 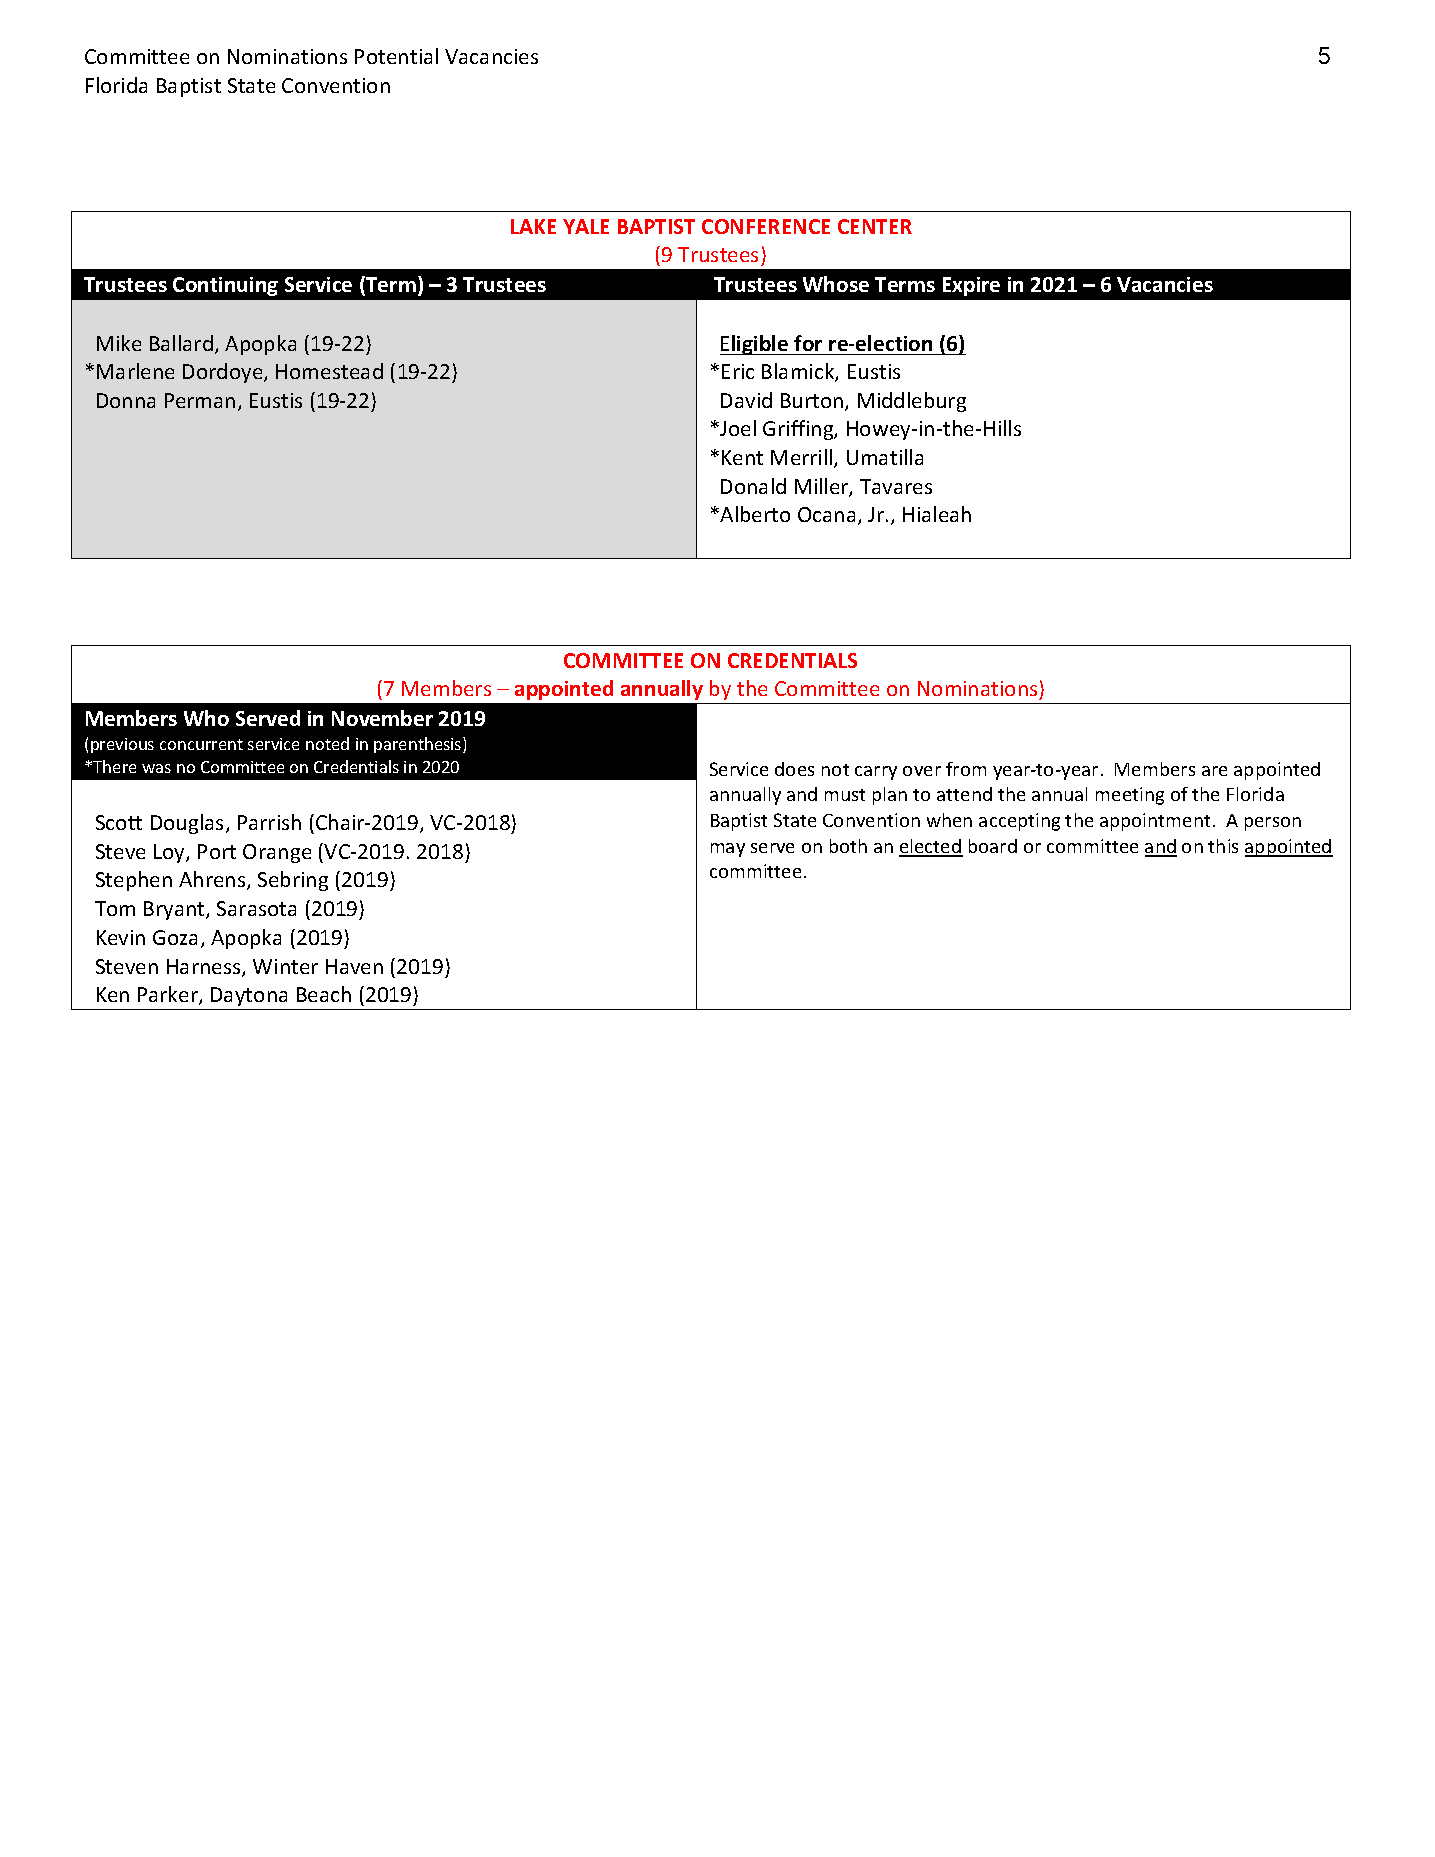 I want to click on CENTER, so click(x=875, y=226).
